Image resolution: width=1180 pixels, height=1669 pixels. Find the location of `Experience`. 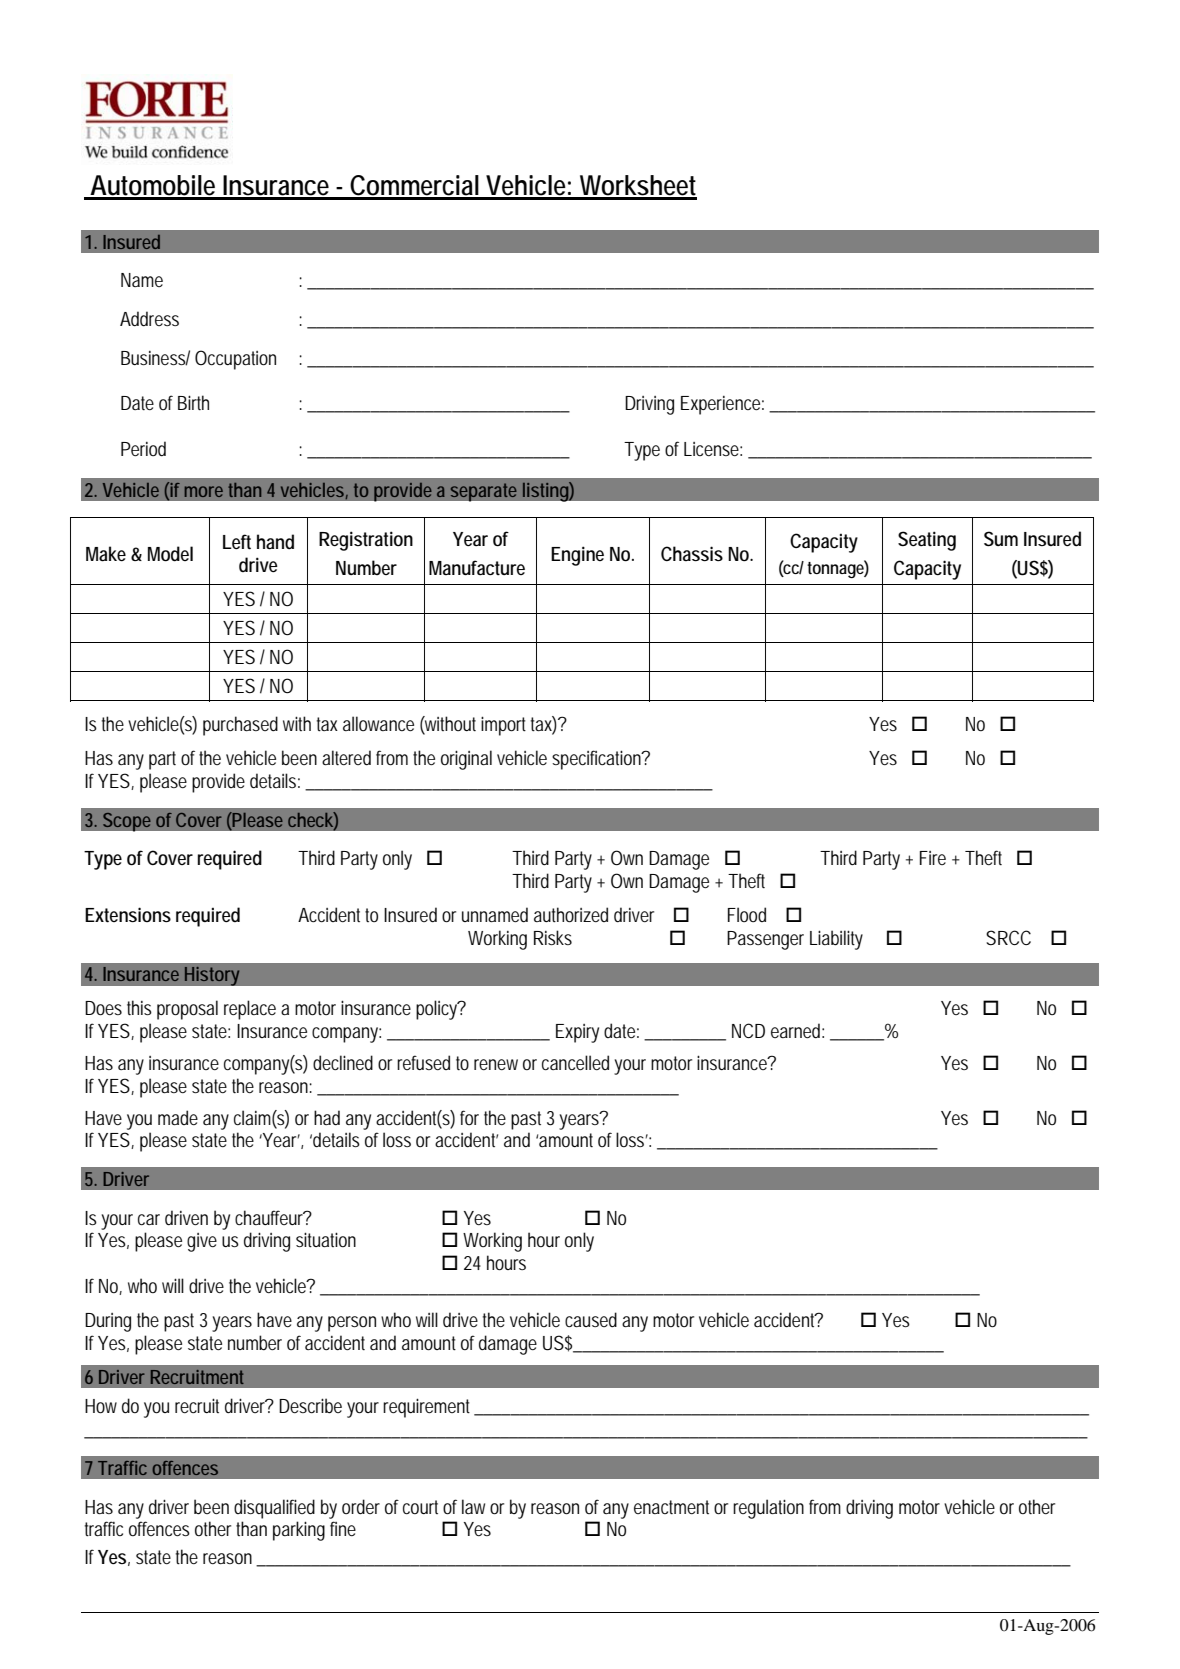

Experience is located at coordinates (722, 405).
